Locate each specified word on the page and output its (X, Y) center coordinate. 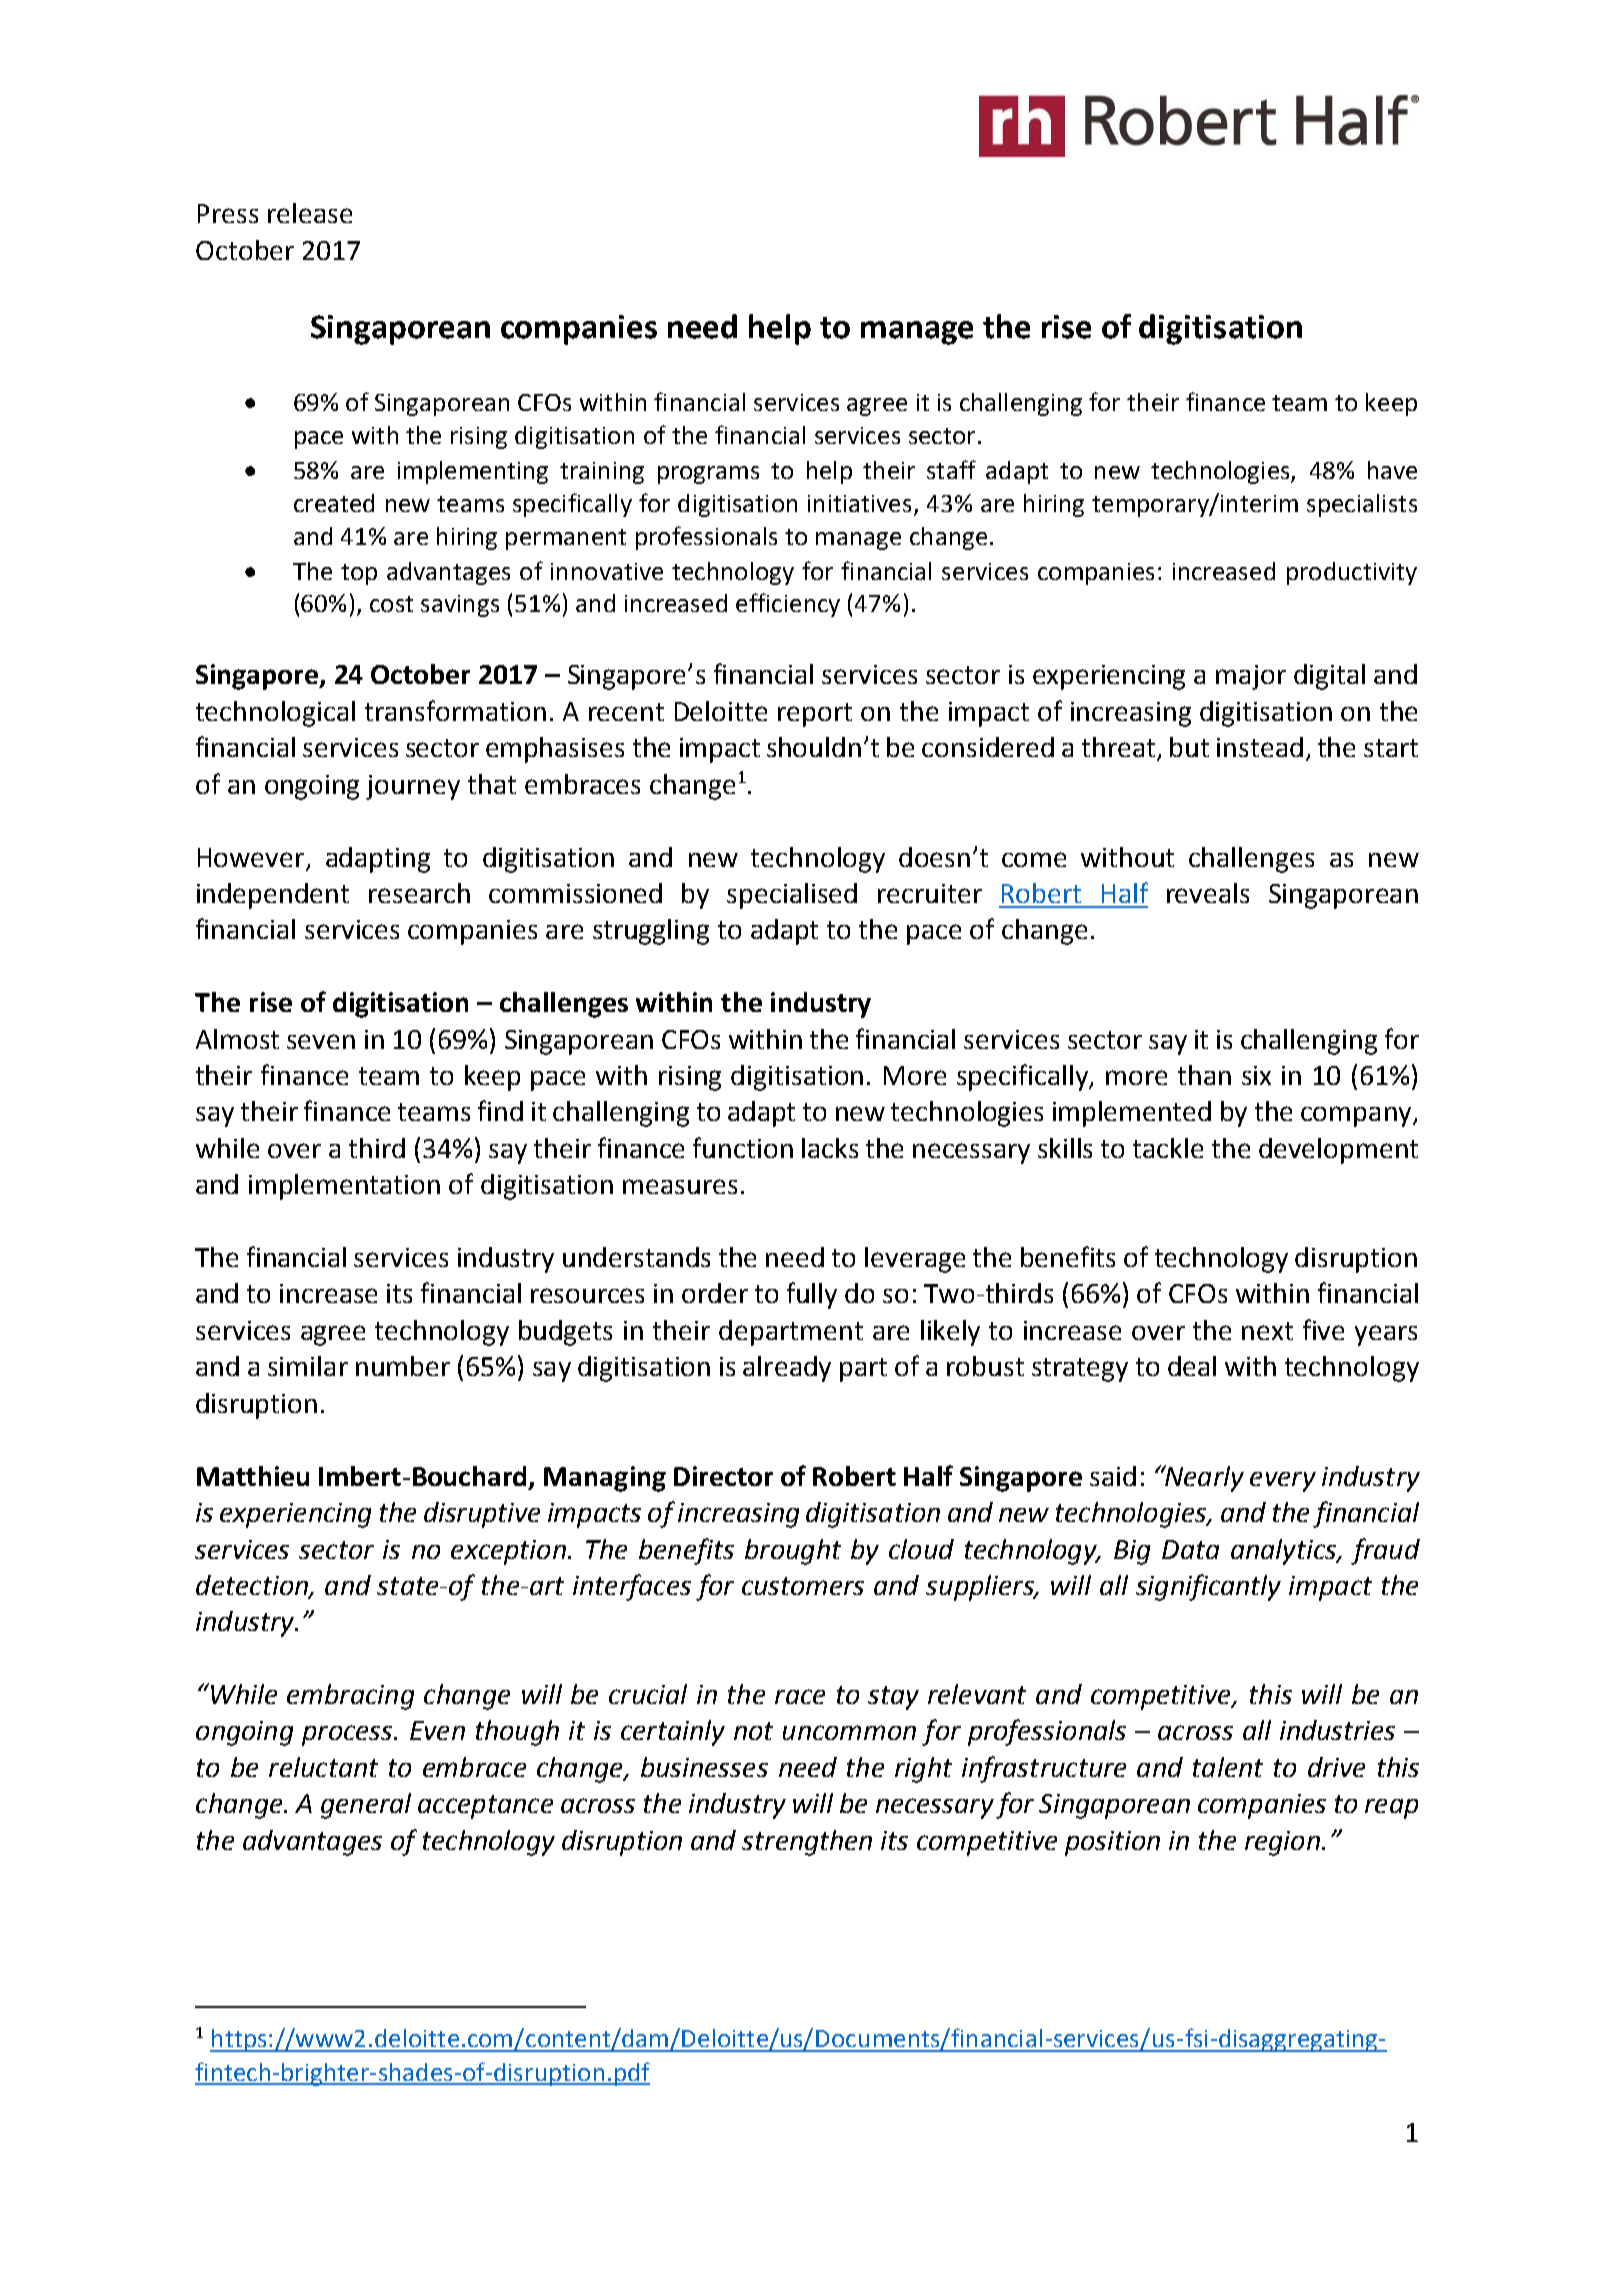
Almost (237, 1039)
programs (708, 475)
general (366, 1806)
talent (1228, 1767)
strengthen (807, 1843)
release (310, 213)
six (1256, 1075)
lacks (830, 1148)
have (1392, 470)
